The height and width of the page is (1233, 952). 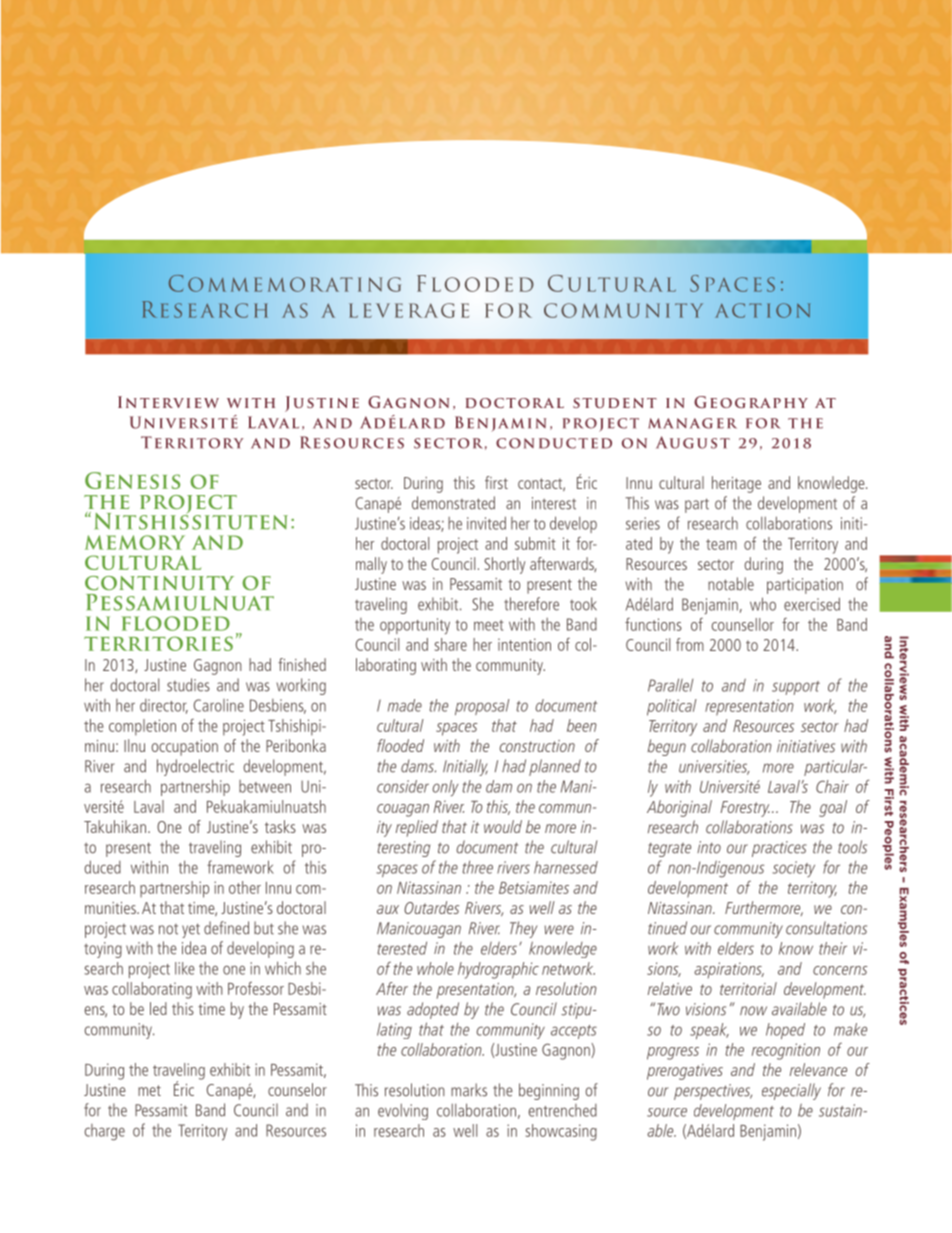 I want to click on Genesis, so click(x=132, y=480).
